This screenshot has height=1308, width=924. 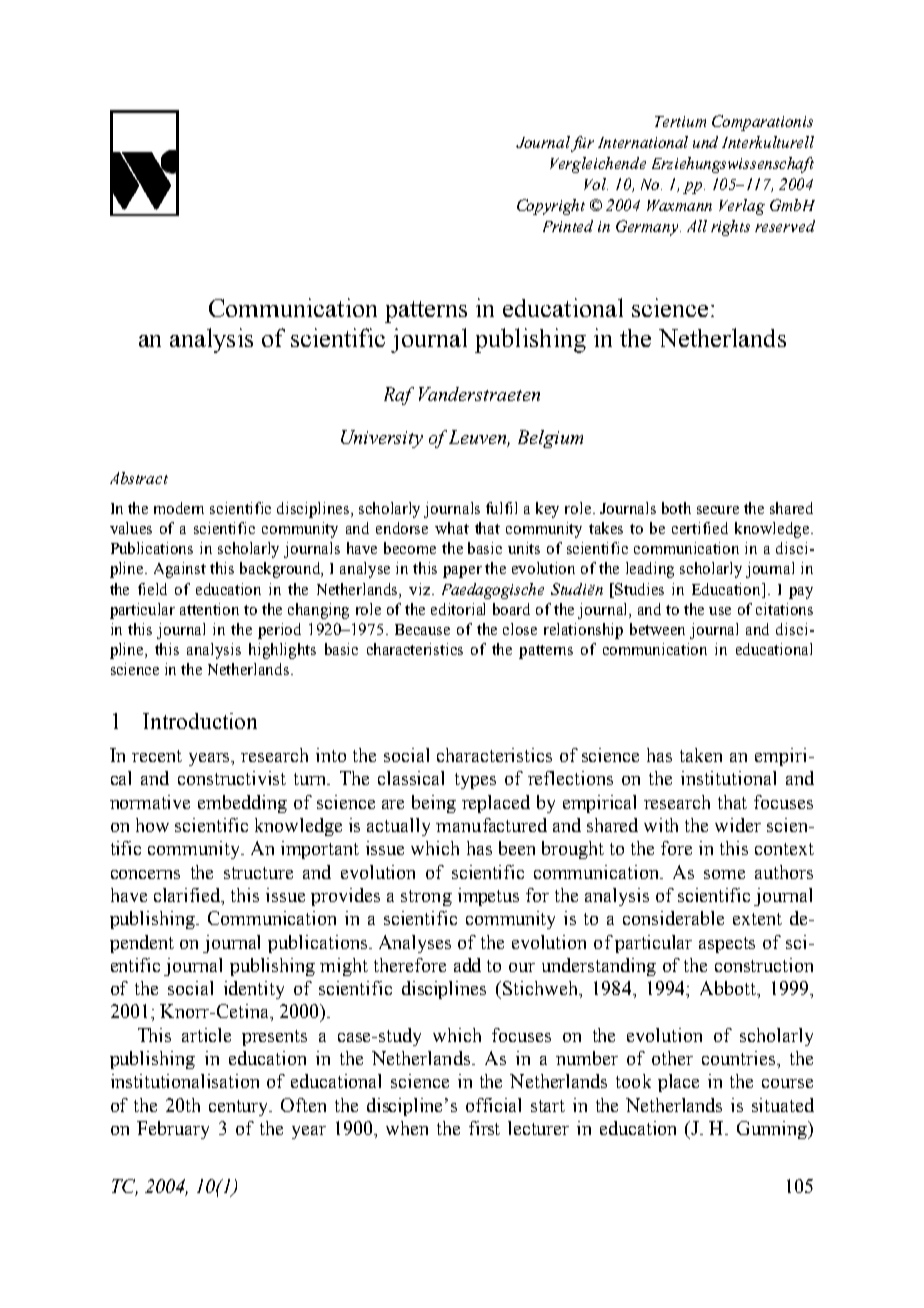 I want to click on secure, so click(x=718, y=510).
